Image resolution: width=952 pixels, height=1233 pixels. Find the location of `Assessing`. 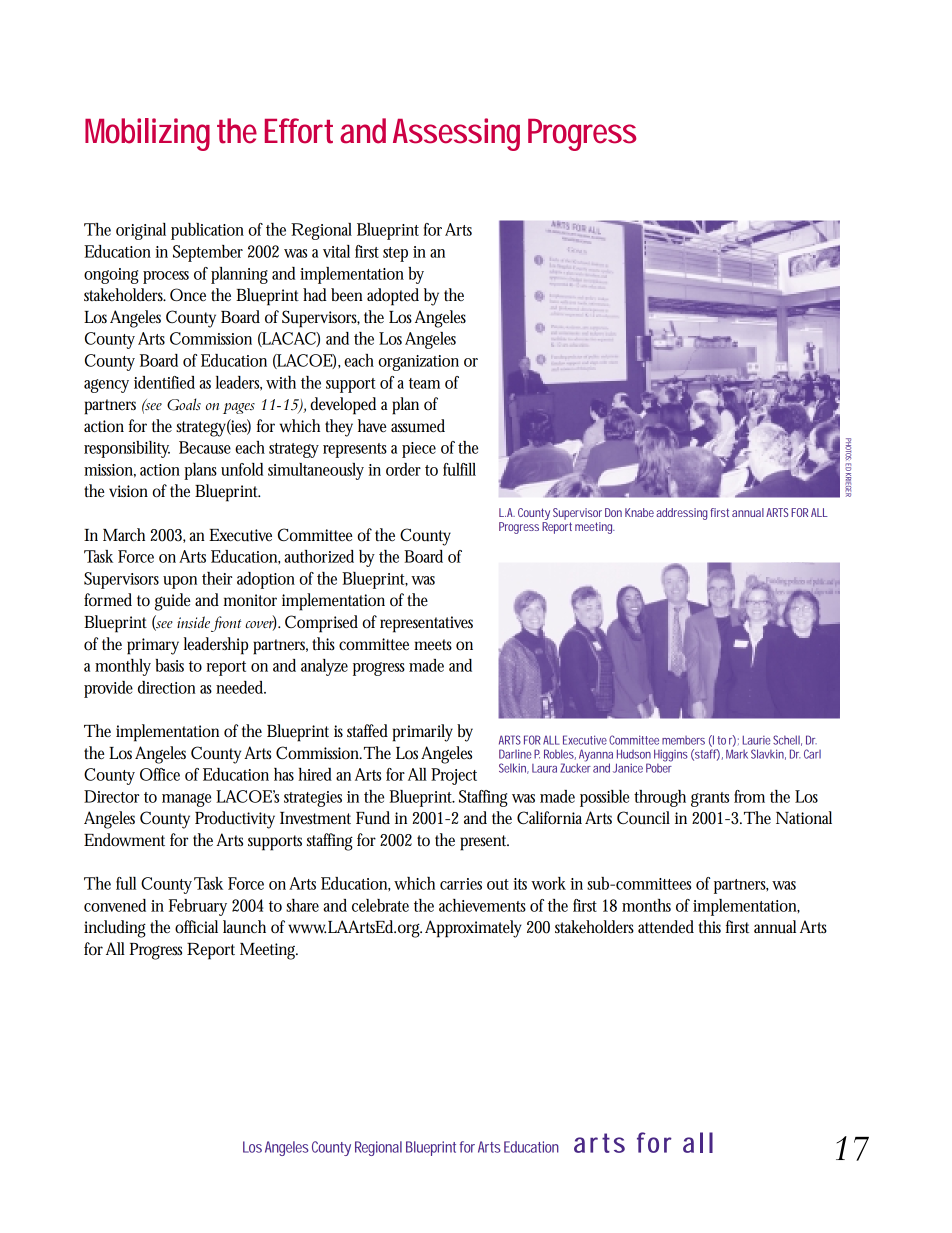

Assessing is located at coordinates (456, 134).
